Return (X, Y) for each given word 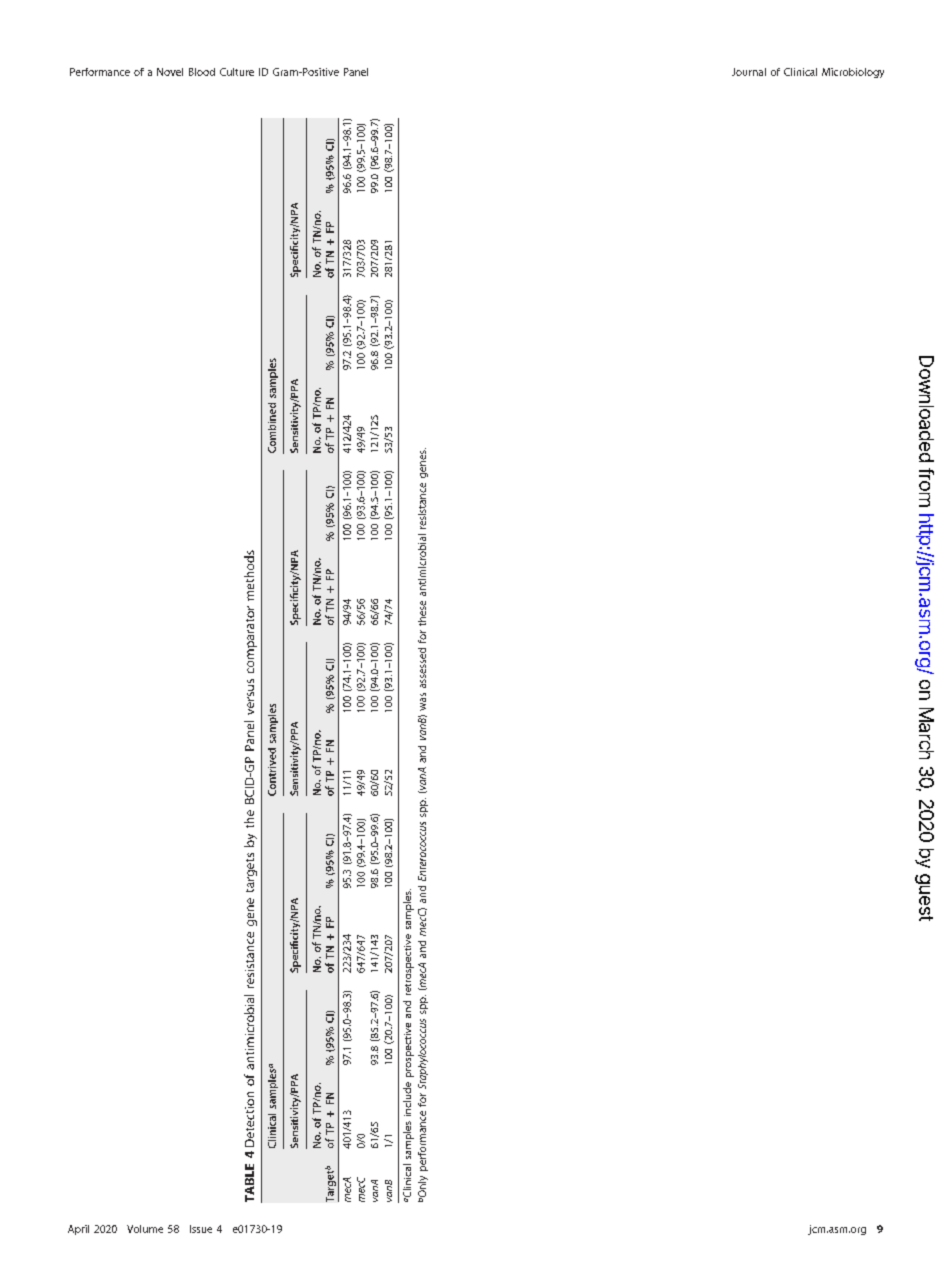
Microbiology (853, 73)
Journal (749, 72)
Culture (237, 72)
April (78, 1230)
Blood (202, 72)
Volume (145, 1229)
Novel (170, 72)
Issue (201, 1229)
